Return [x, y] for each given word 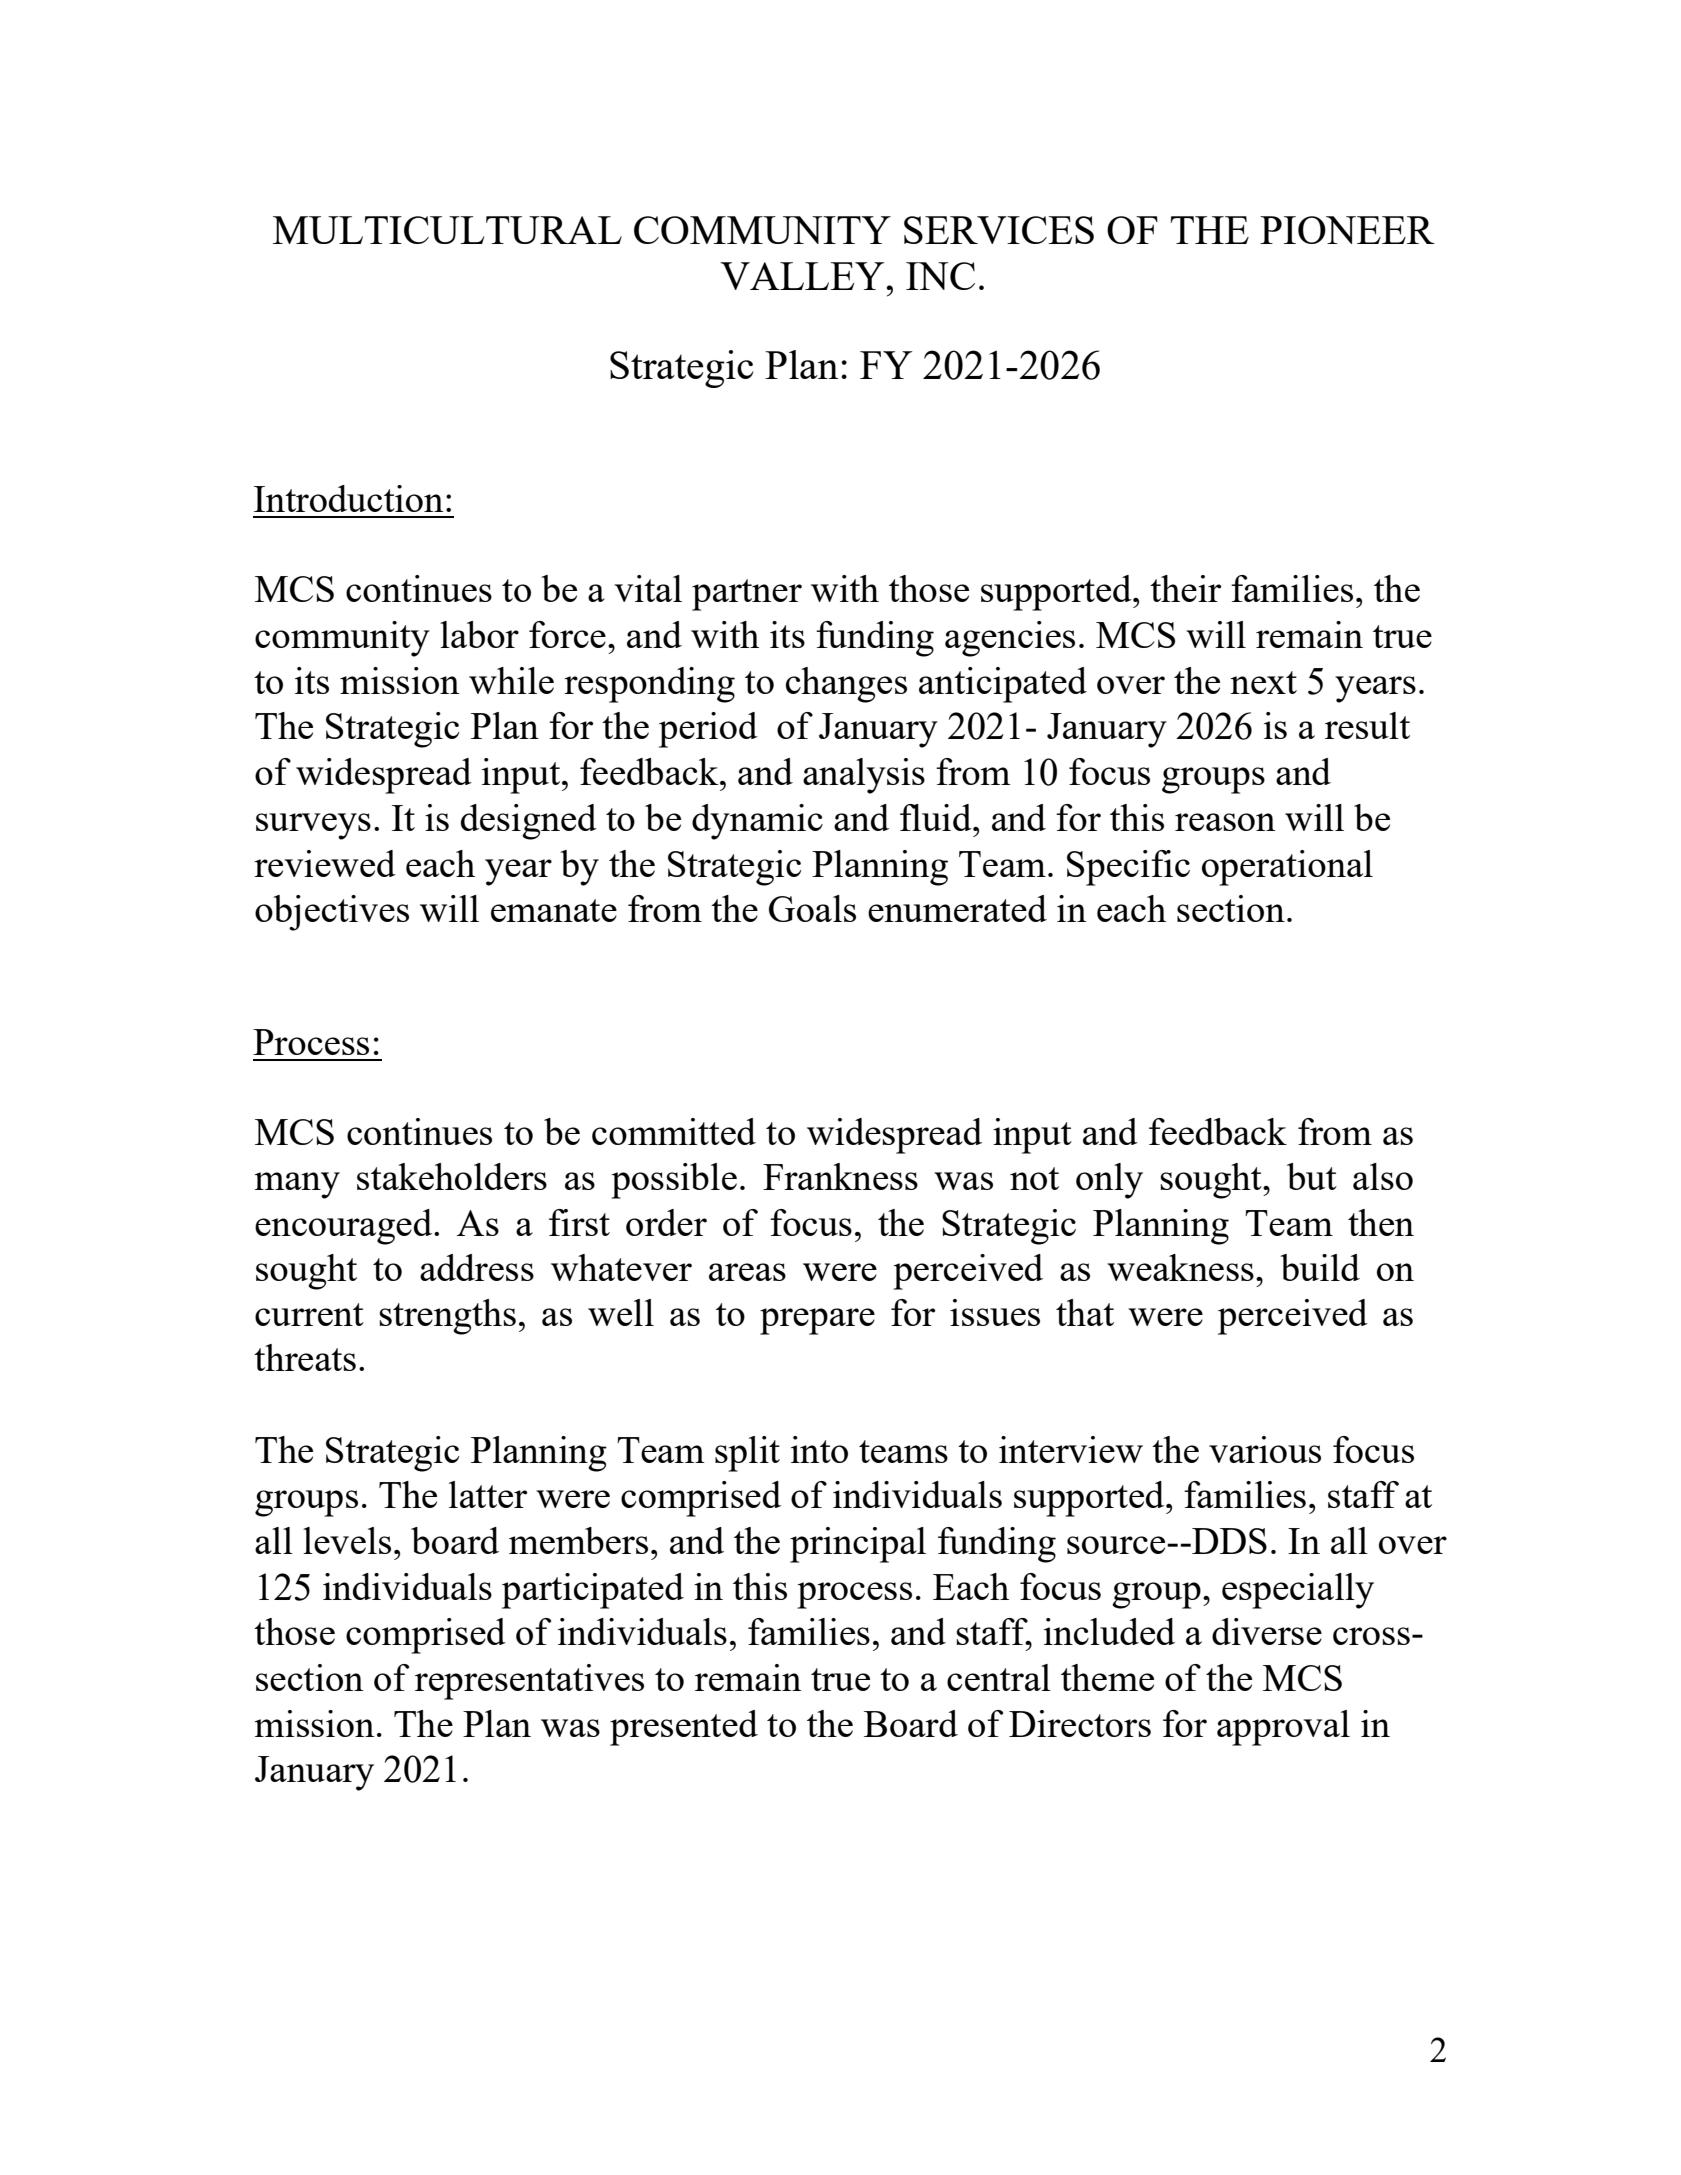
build [1320, 1267]
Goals [812, 908]
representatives [529, 1682]
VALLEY [802, 276]
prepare [817, 1321]
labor [479, 634]
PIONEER [1347, 230]
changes [846, 685]
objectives [332, 913]
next [1263, 682]
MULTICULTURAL [447, 230]
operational [1287, 868]
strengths [447, 1317]
